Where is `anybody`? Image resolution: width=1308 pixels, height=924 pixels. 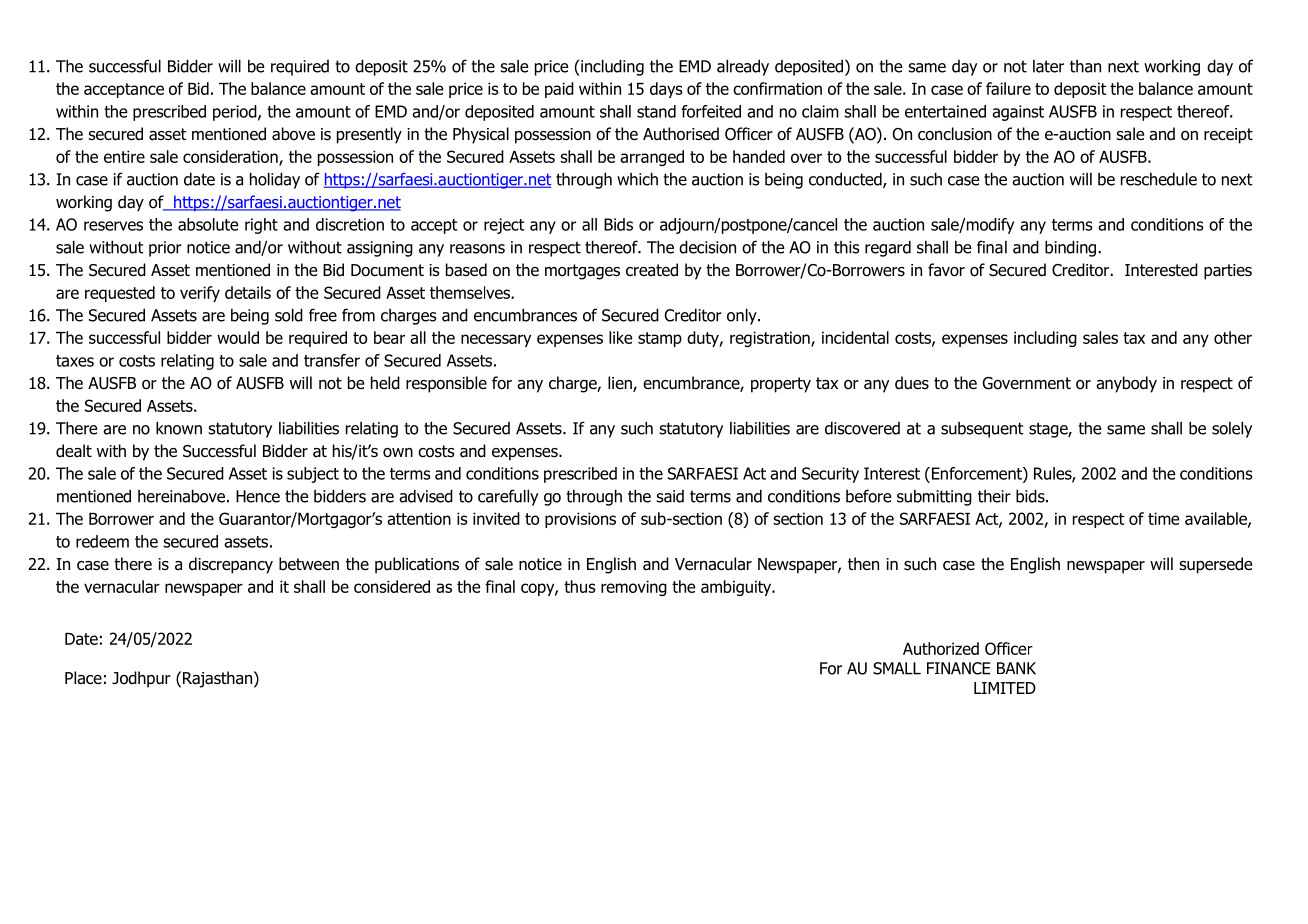
anybody is located at coordinates (1126, 384).
